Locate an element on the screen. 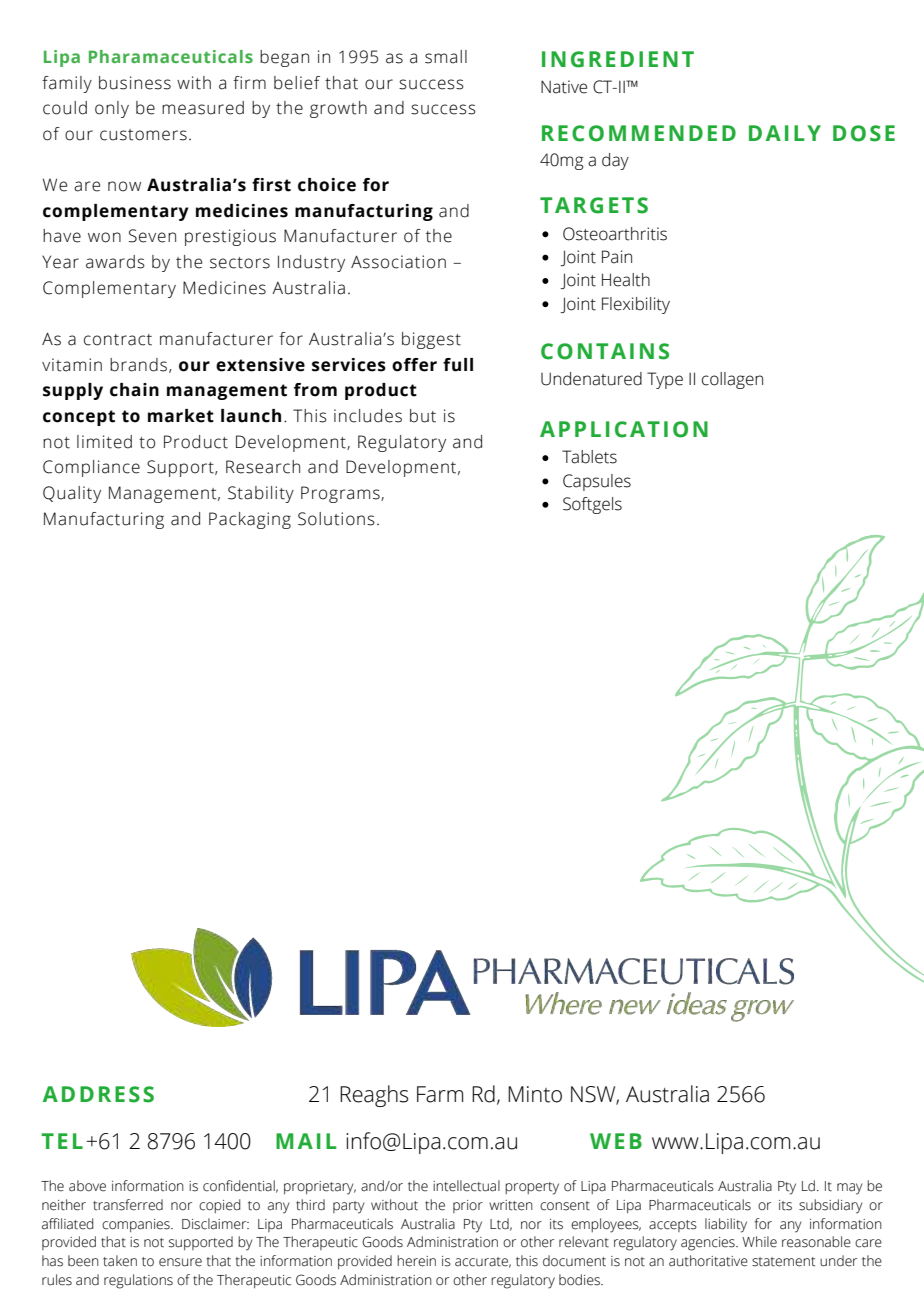 The height and width of the screenshot is (1308, 924). Packaging is located at coordinates (250, 520).
